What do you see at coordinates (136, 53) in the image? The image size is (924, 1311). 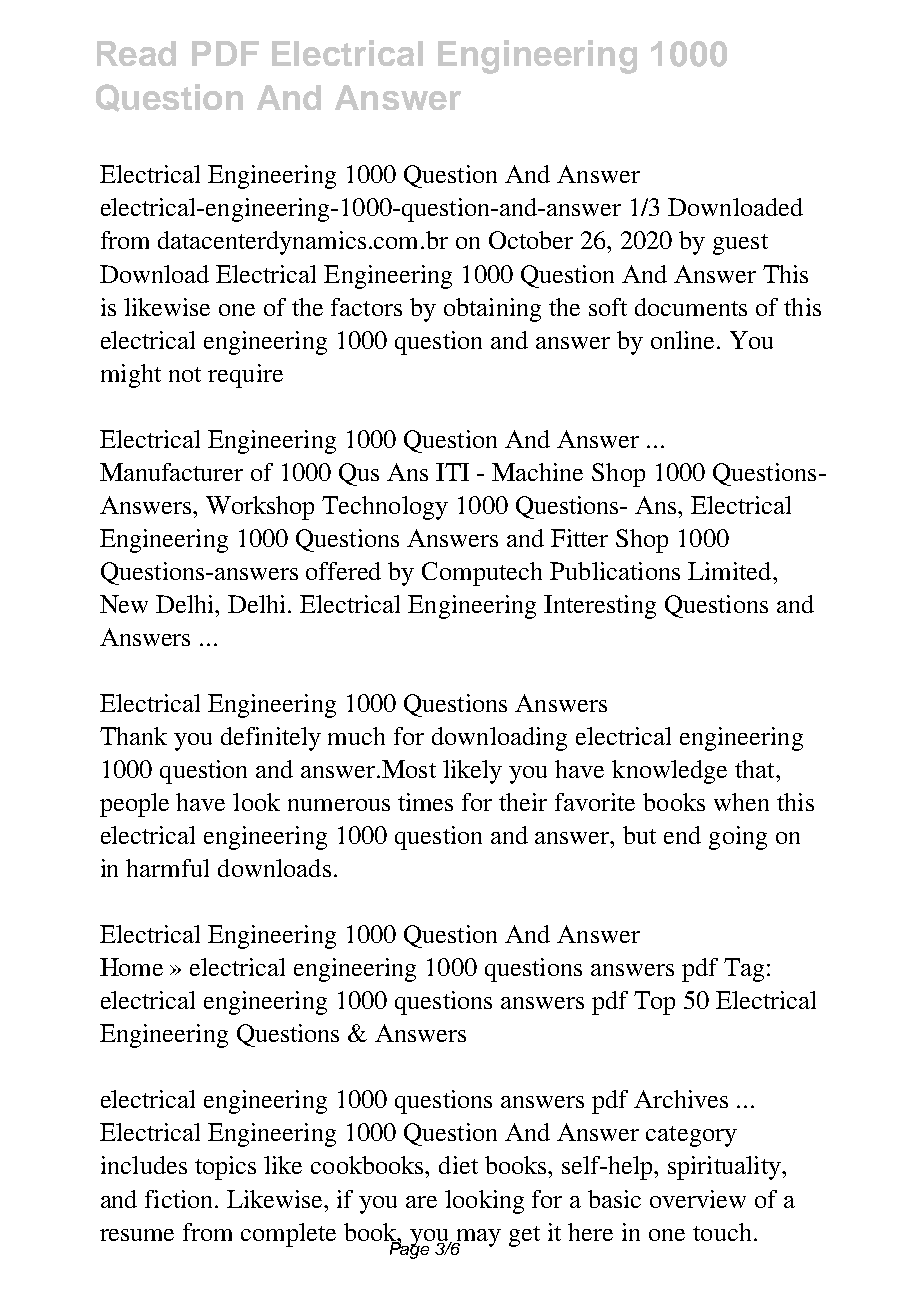 I see `Read` at bounding box center [136, 53].
